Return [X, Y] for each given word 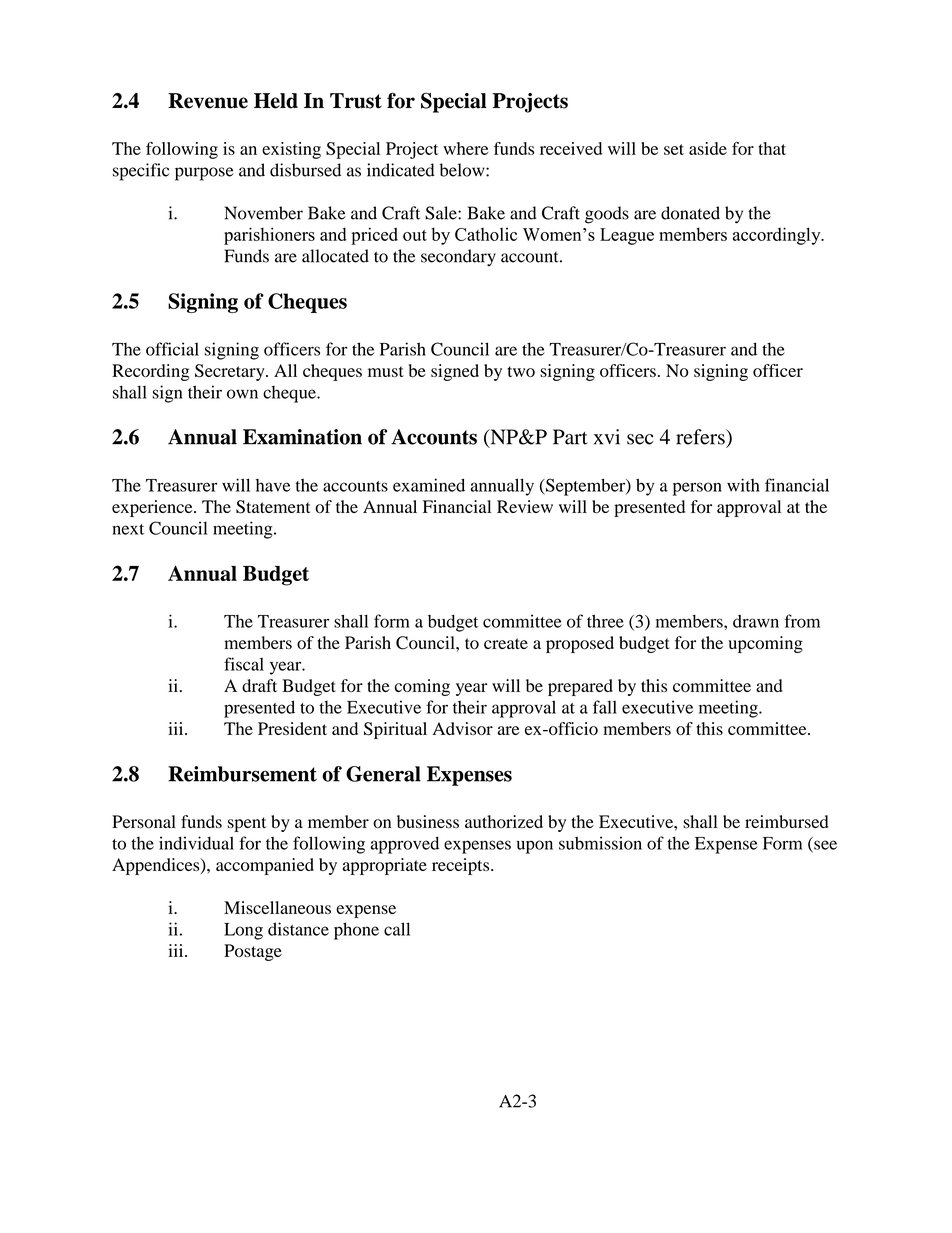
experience [153, 508]
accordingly [778, 236]
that [772, 148]
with [743, 485]
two [521, 371]
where [465, 148]
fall [605, 707]
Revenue [208, 101]
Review [525, 506]
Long [243, 931]
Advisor [463, 728]
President [292, 728]
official [172, 349]
